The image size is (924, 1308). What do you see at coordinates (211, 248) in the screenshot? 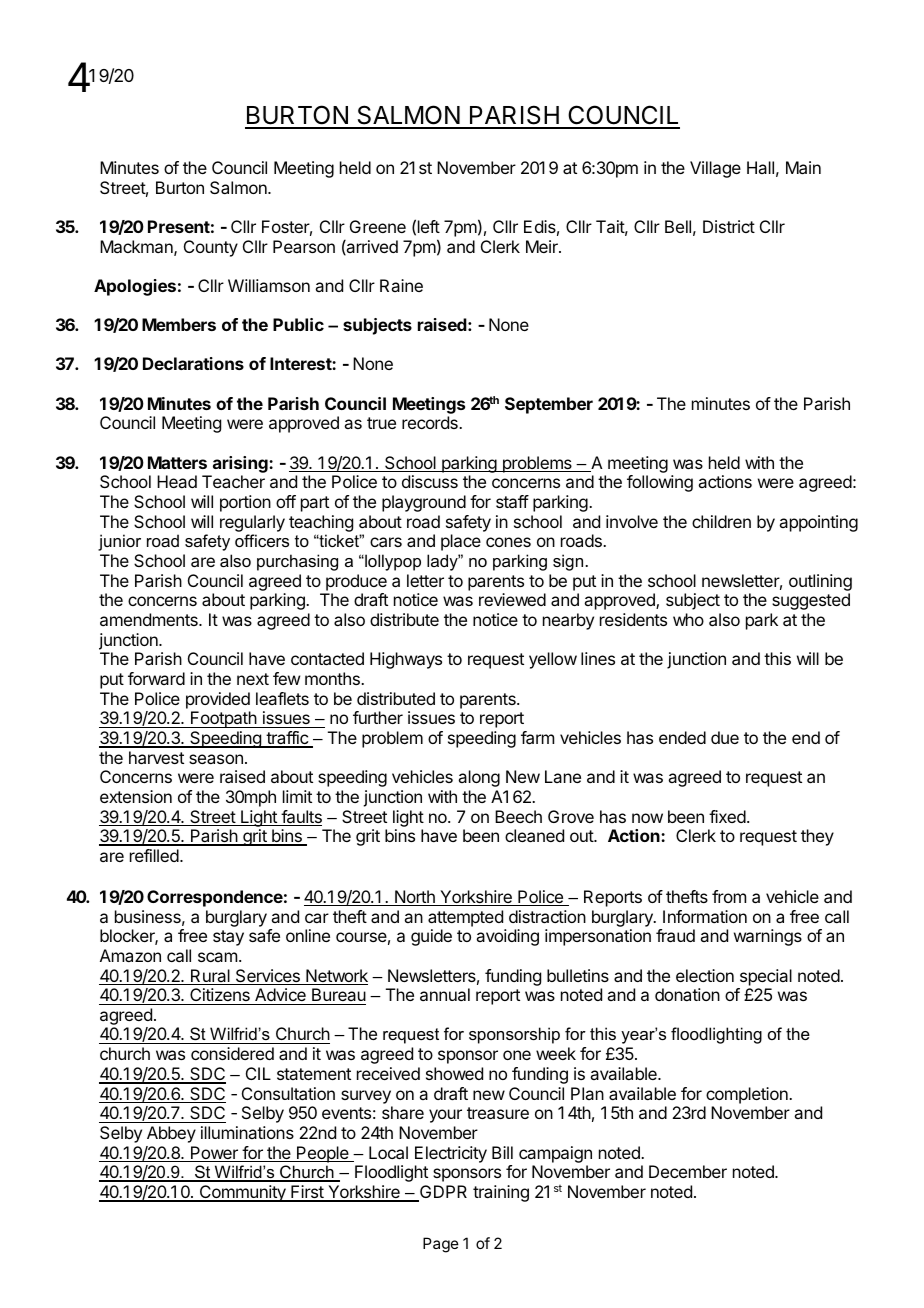
I see `County` at bounding box center [211, 248].
